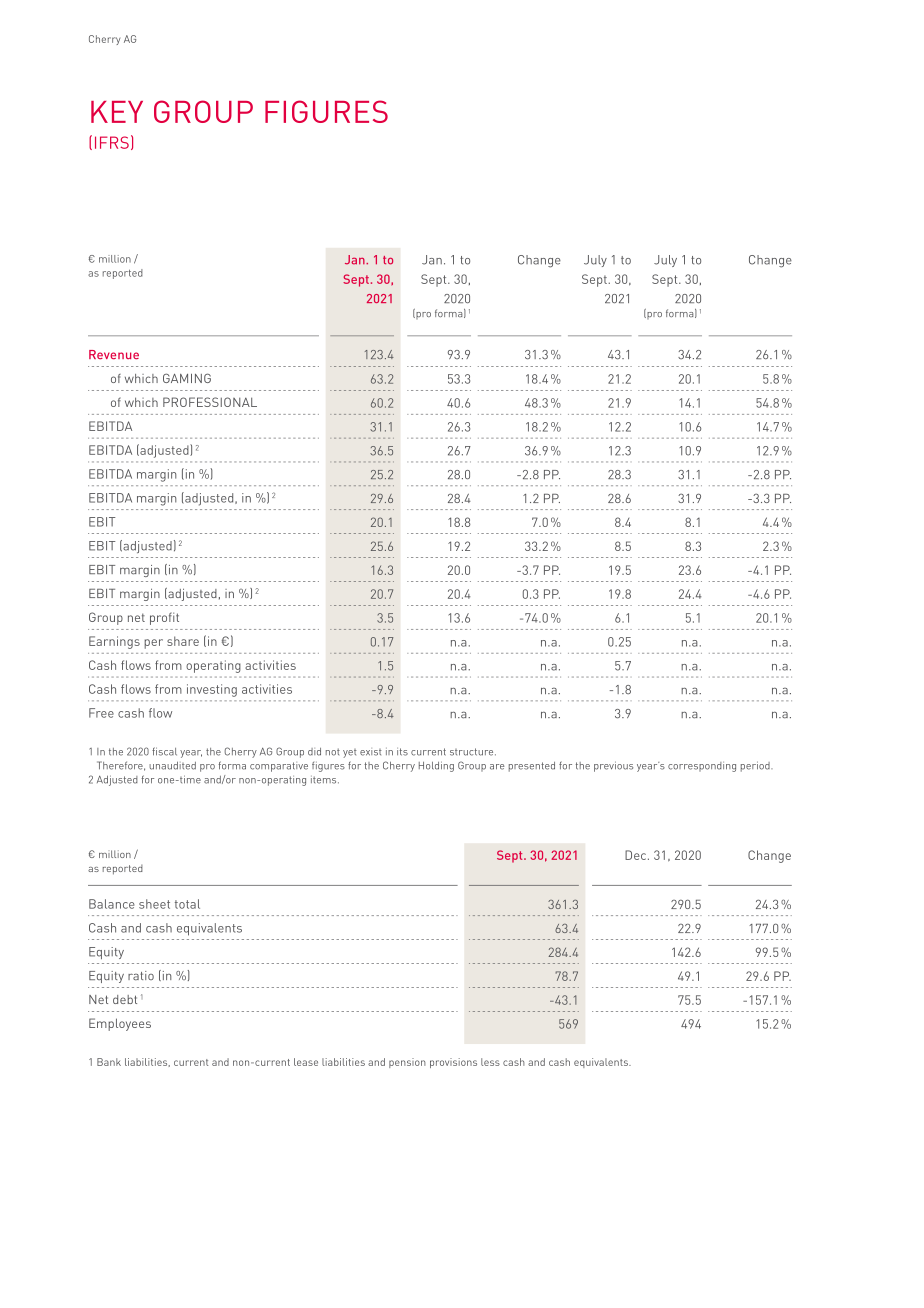 This screenshot has width=924, height=1308. Describe the element at coordinates (164, 618) in the screenshot. I see `profit` at that location.
